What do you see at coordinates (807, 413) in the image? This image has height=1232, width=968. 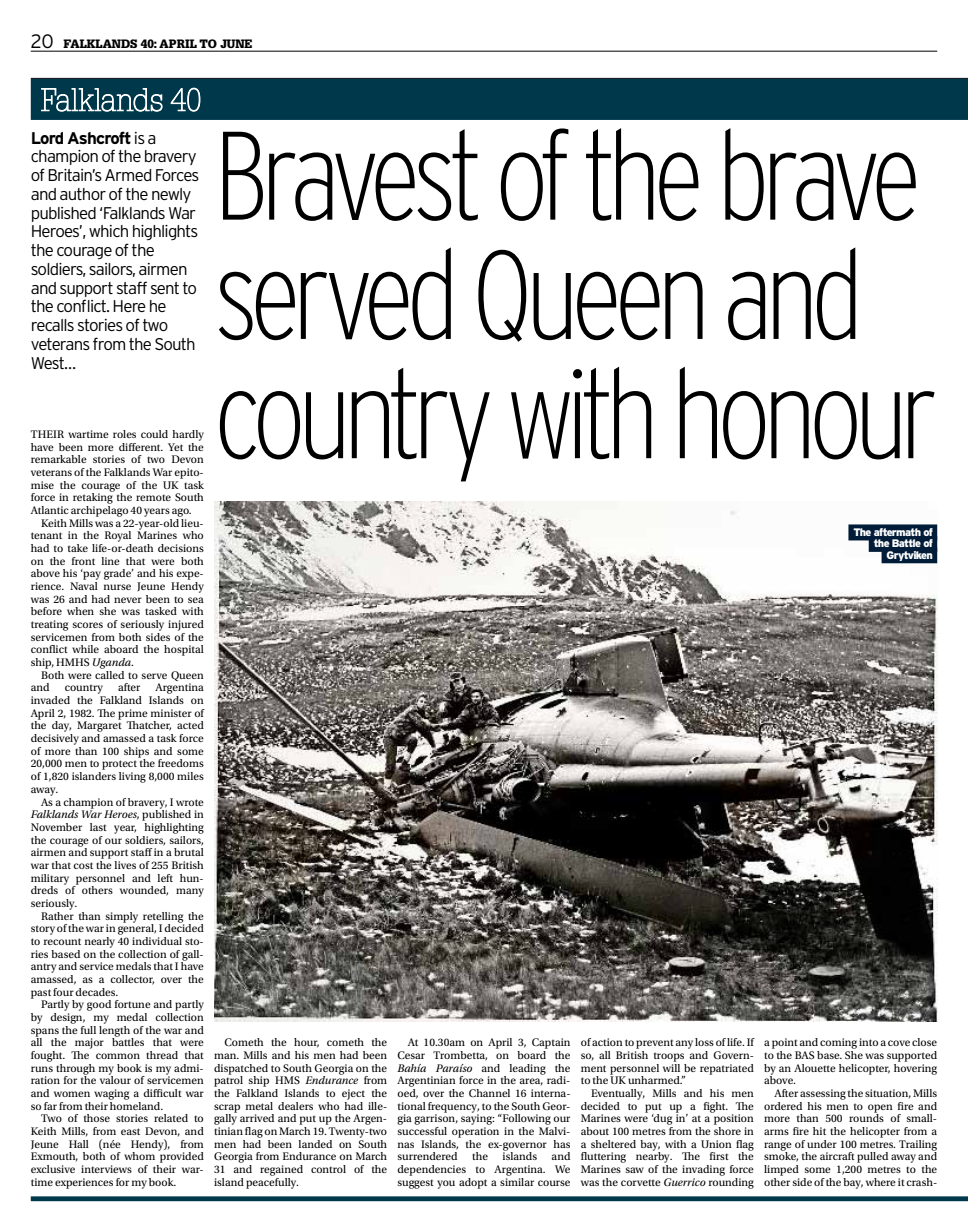 I see `honour` at bounding box center [807, 413].
